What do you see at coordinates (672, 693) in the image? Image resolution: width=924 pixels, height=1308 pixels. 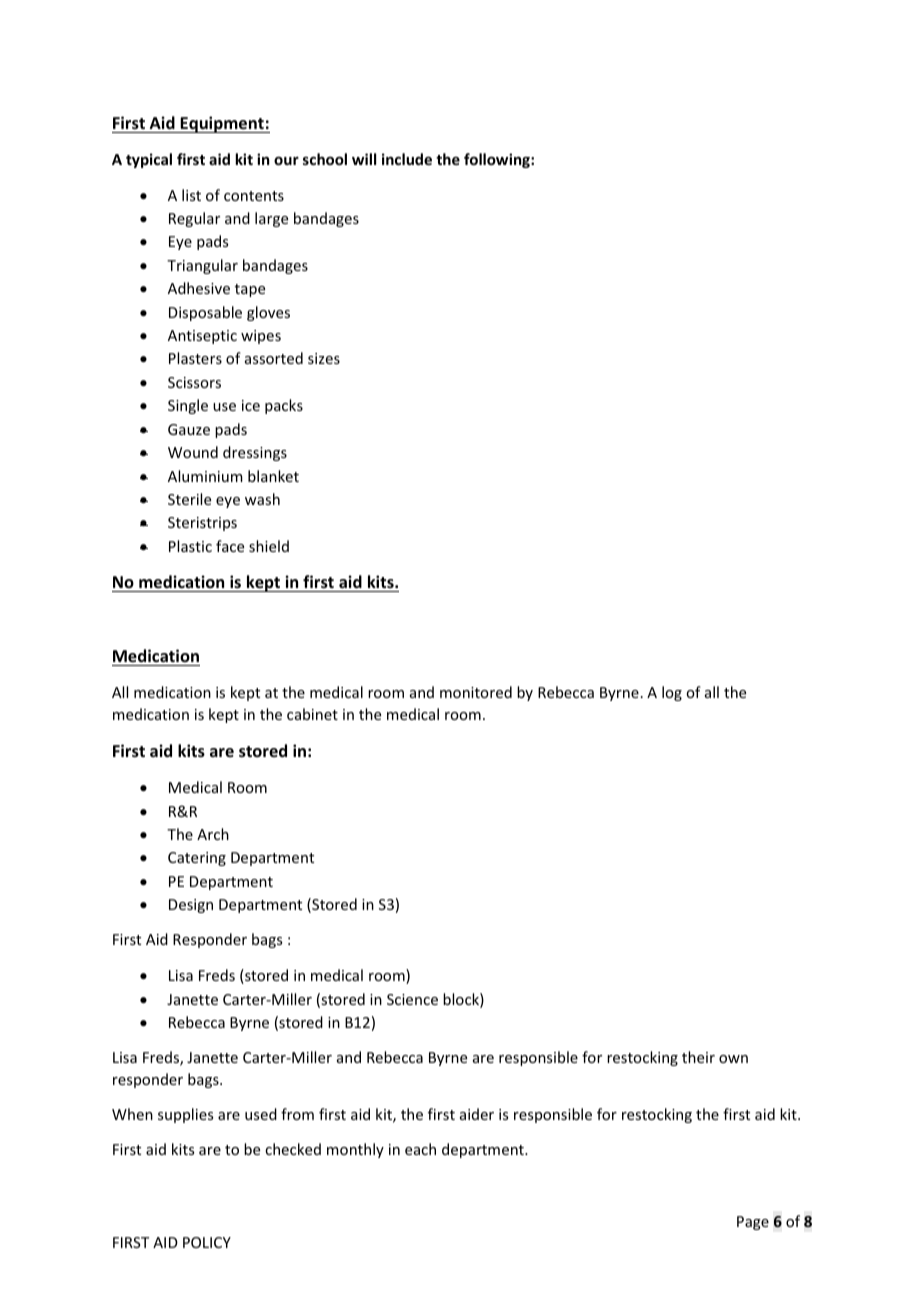 I see `log` at bounding box center [672, 693].
